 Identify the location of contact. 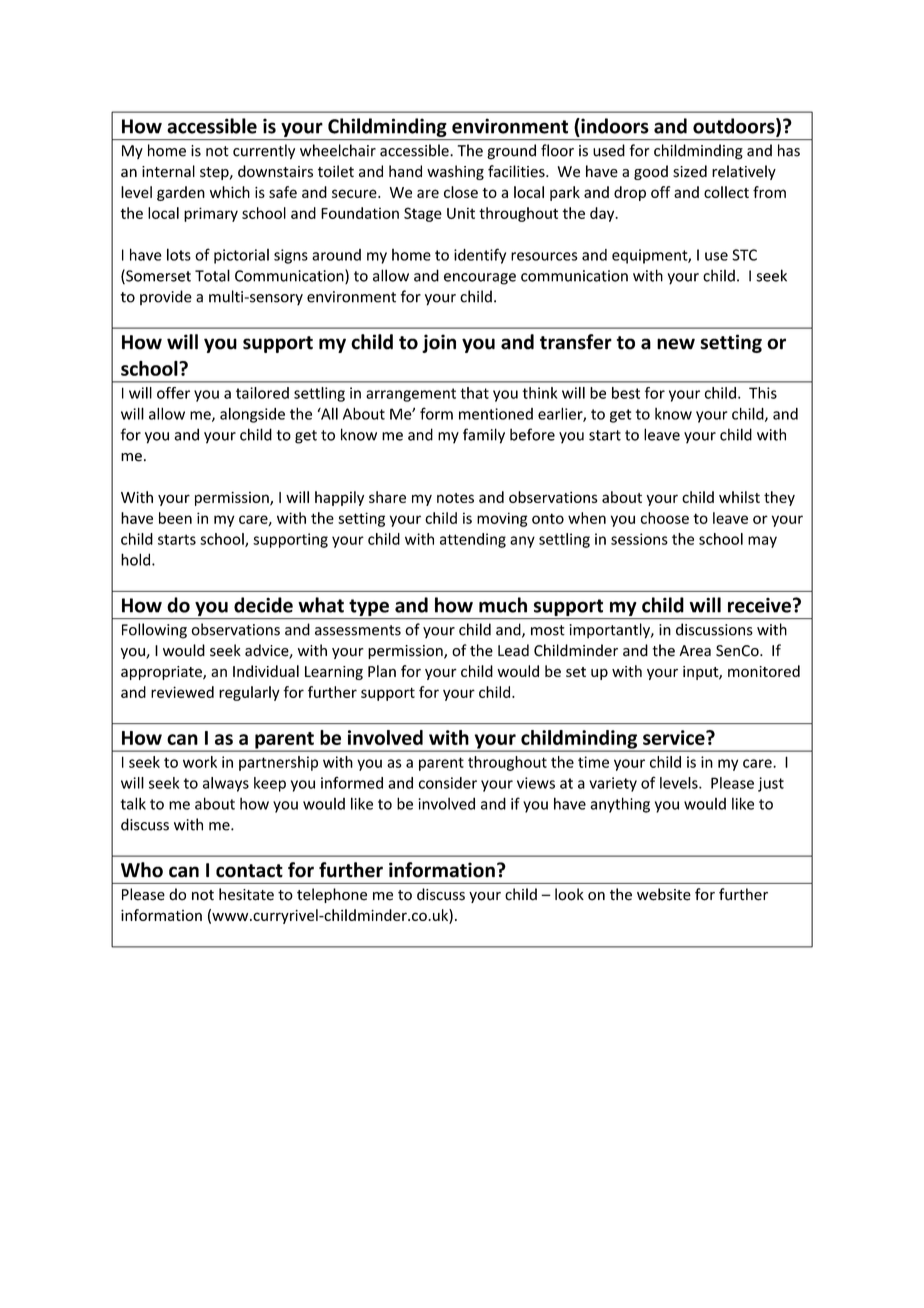
(249, 871).
